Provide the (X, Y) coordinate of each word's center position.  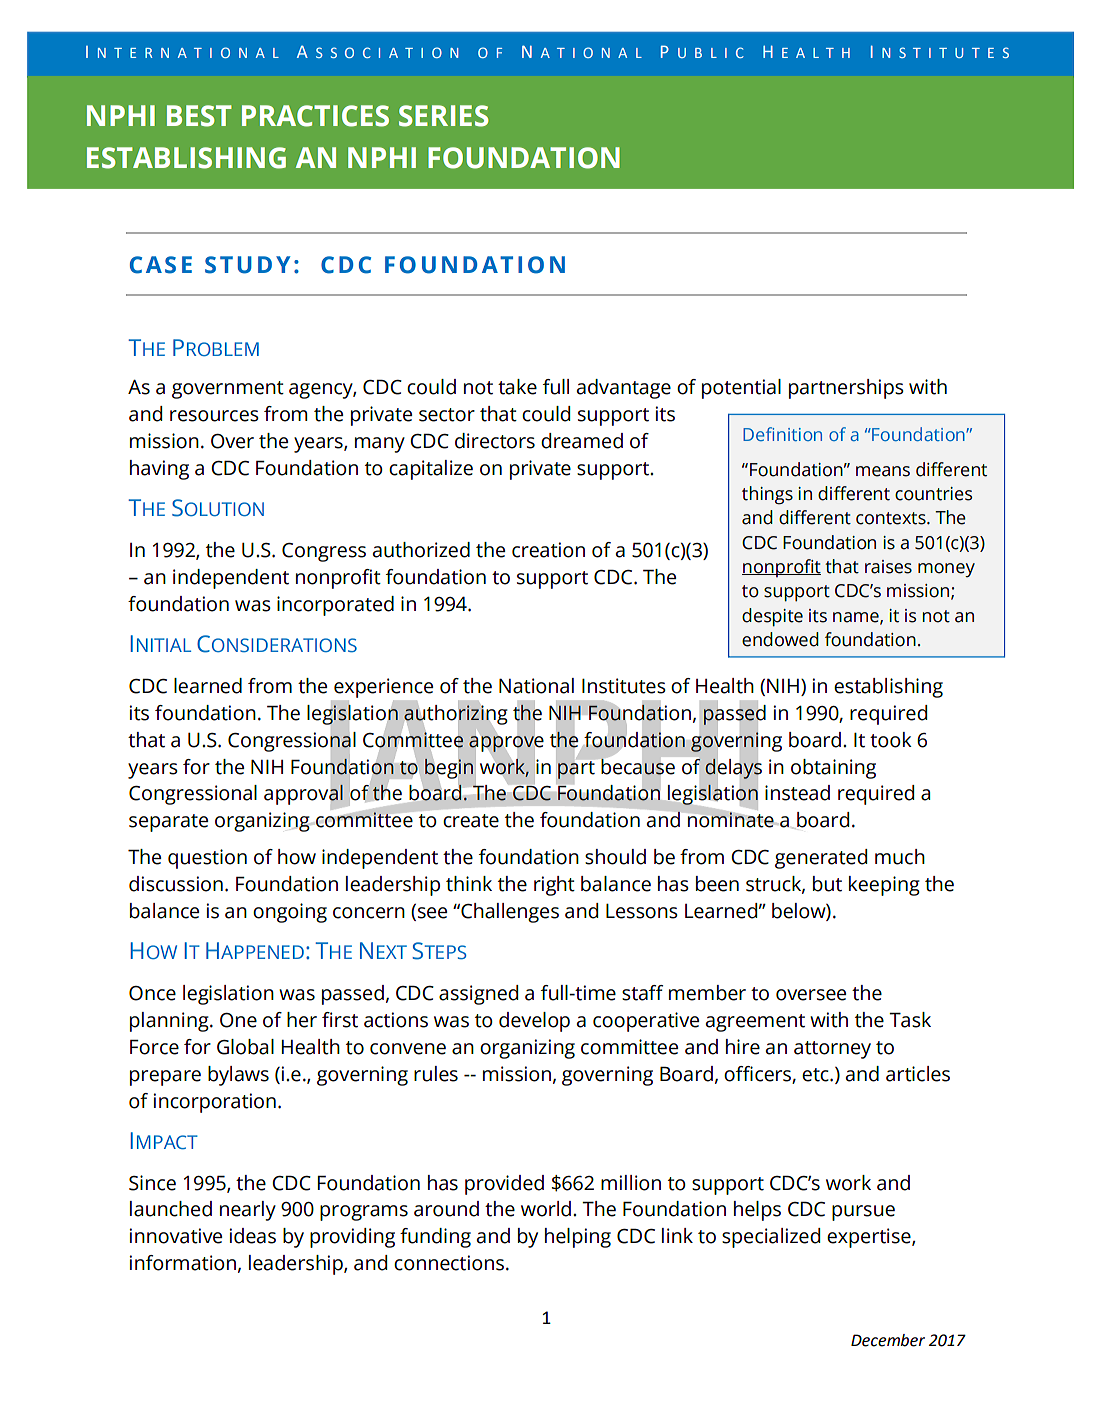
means (883, 471)
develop (534, 1022)
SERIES (444, 116)
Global (245, 1047)
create (471, 821)
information (183, 1263)
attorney (832, 1050)
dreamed (582, 441)
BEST (199, 116)
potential (741, 389)
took (891, 740)
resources (214, 416)
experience (383, 688)
